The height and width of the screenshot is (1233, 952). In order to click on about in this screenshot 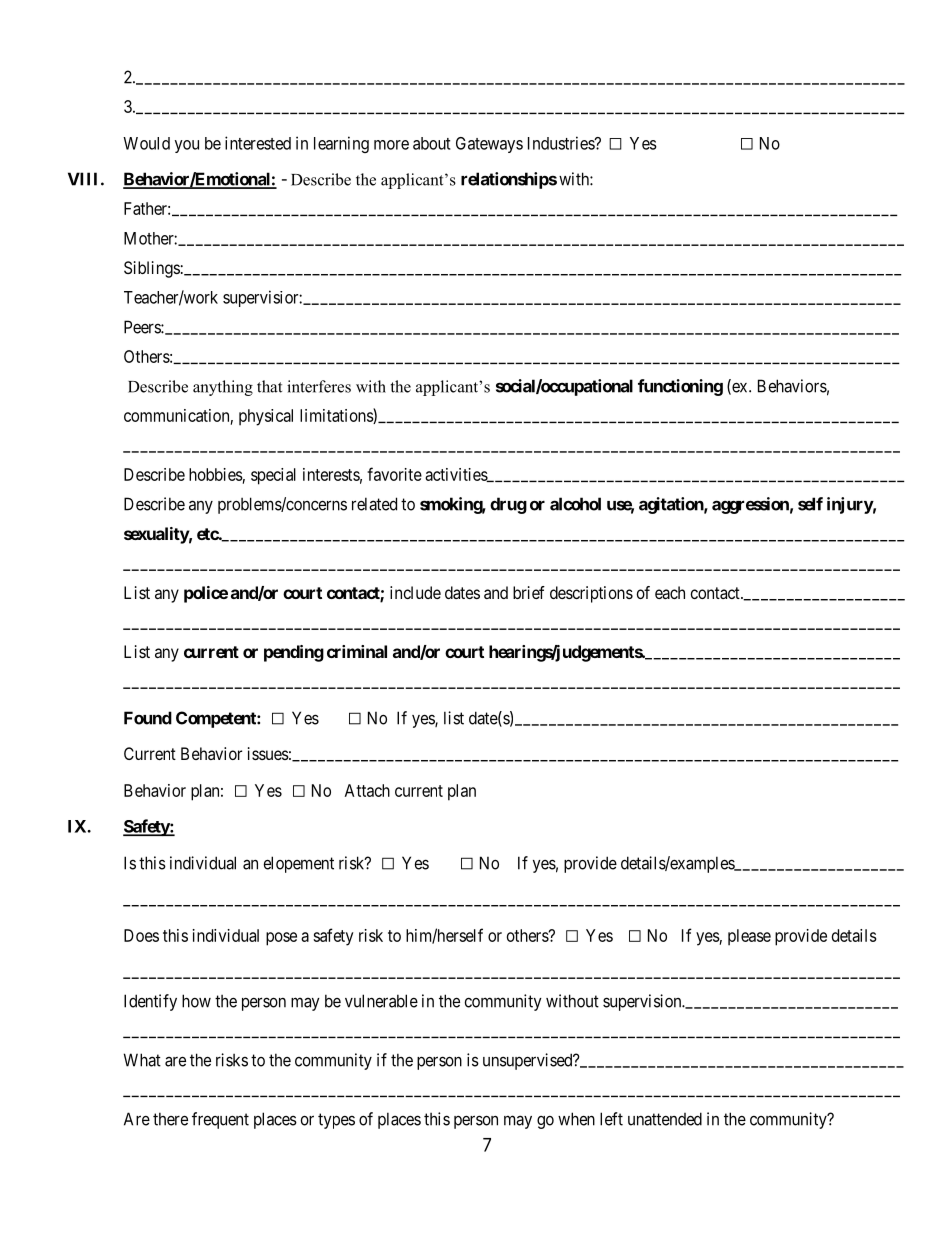, I will do `click(432, 143)`.
